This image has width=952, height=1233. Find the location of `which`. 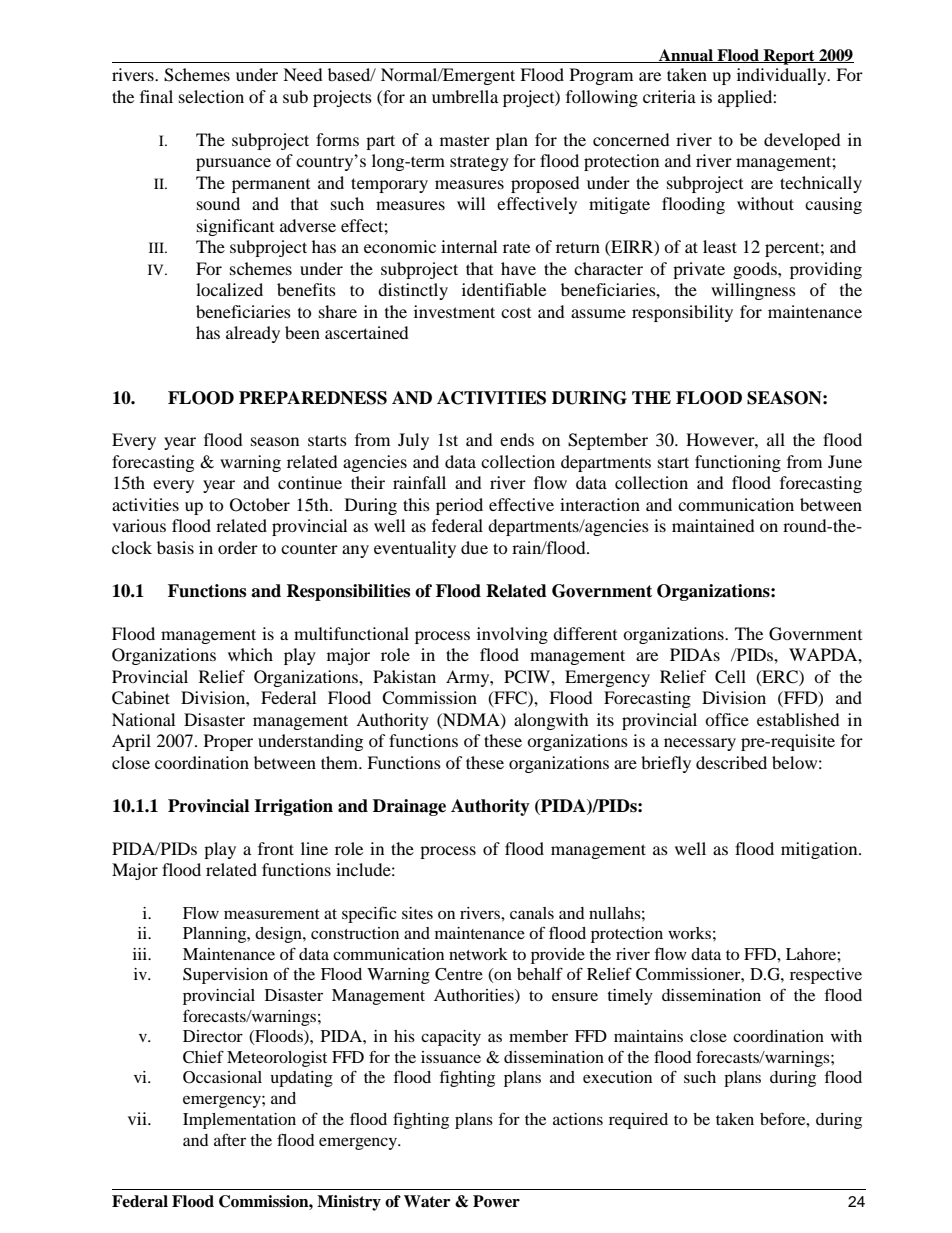

which is located at coordinates (250, 654).
